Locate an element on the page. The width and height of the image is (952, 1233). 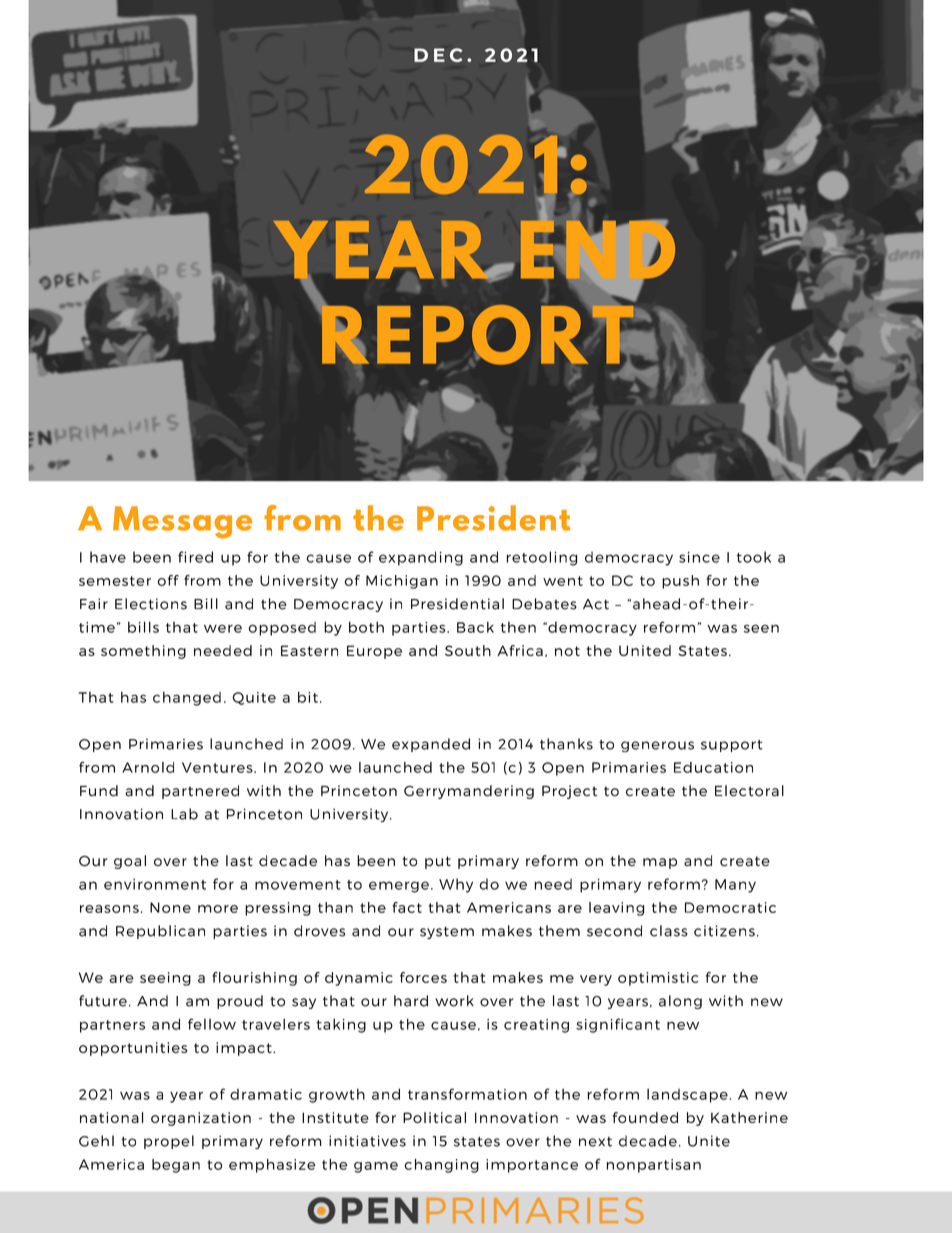
Education is located at coordinates (713, 767).
